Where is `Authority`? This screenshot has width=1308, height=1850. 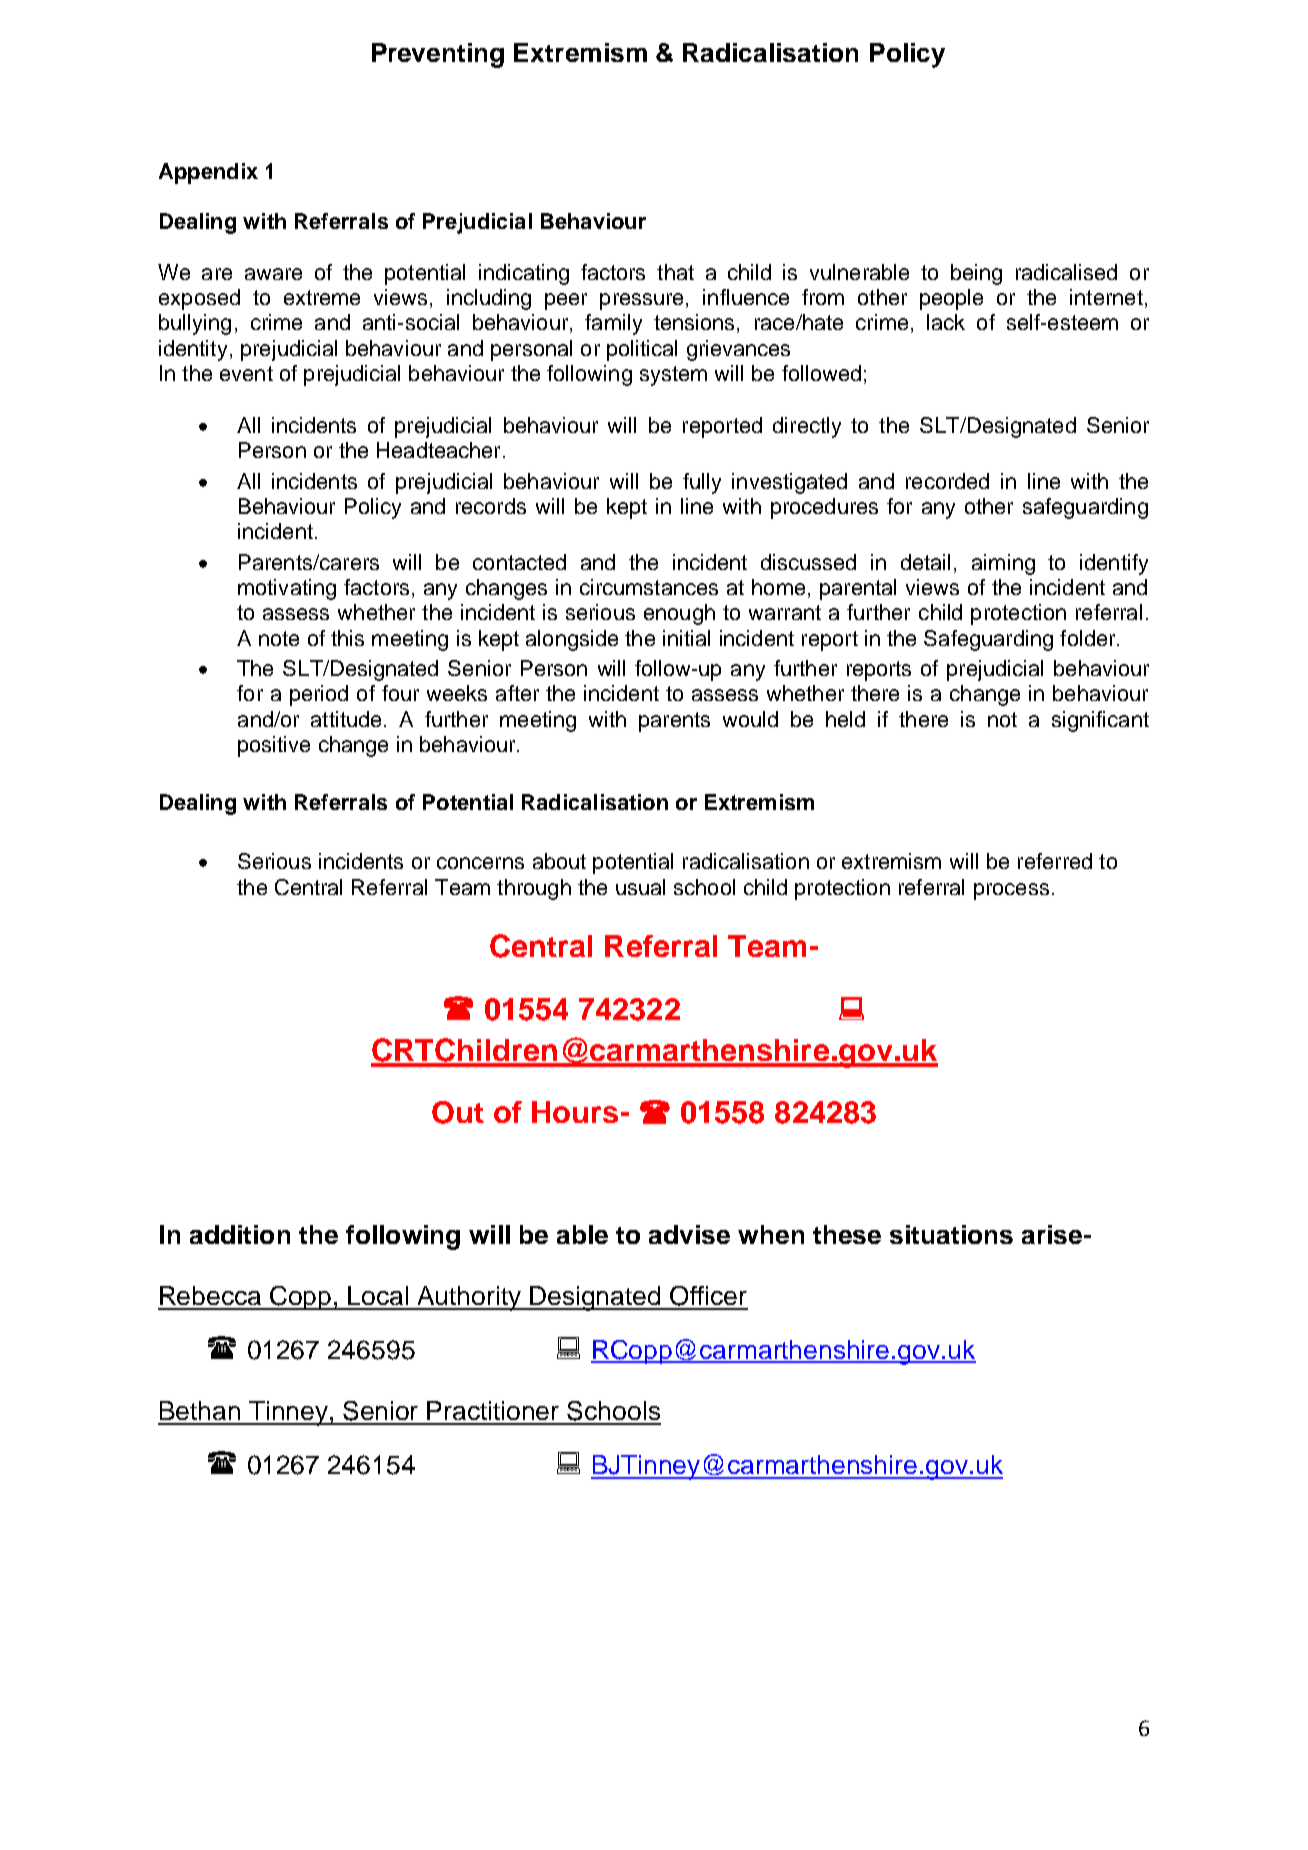
Authority is located at coordinates (469, 1298).
